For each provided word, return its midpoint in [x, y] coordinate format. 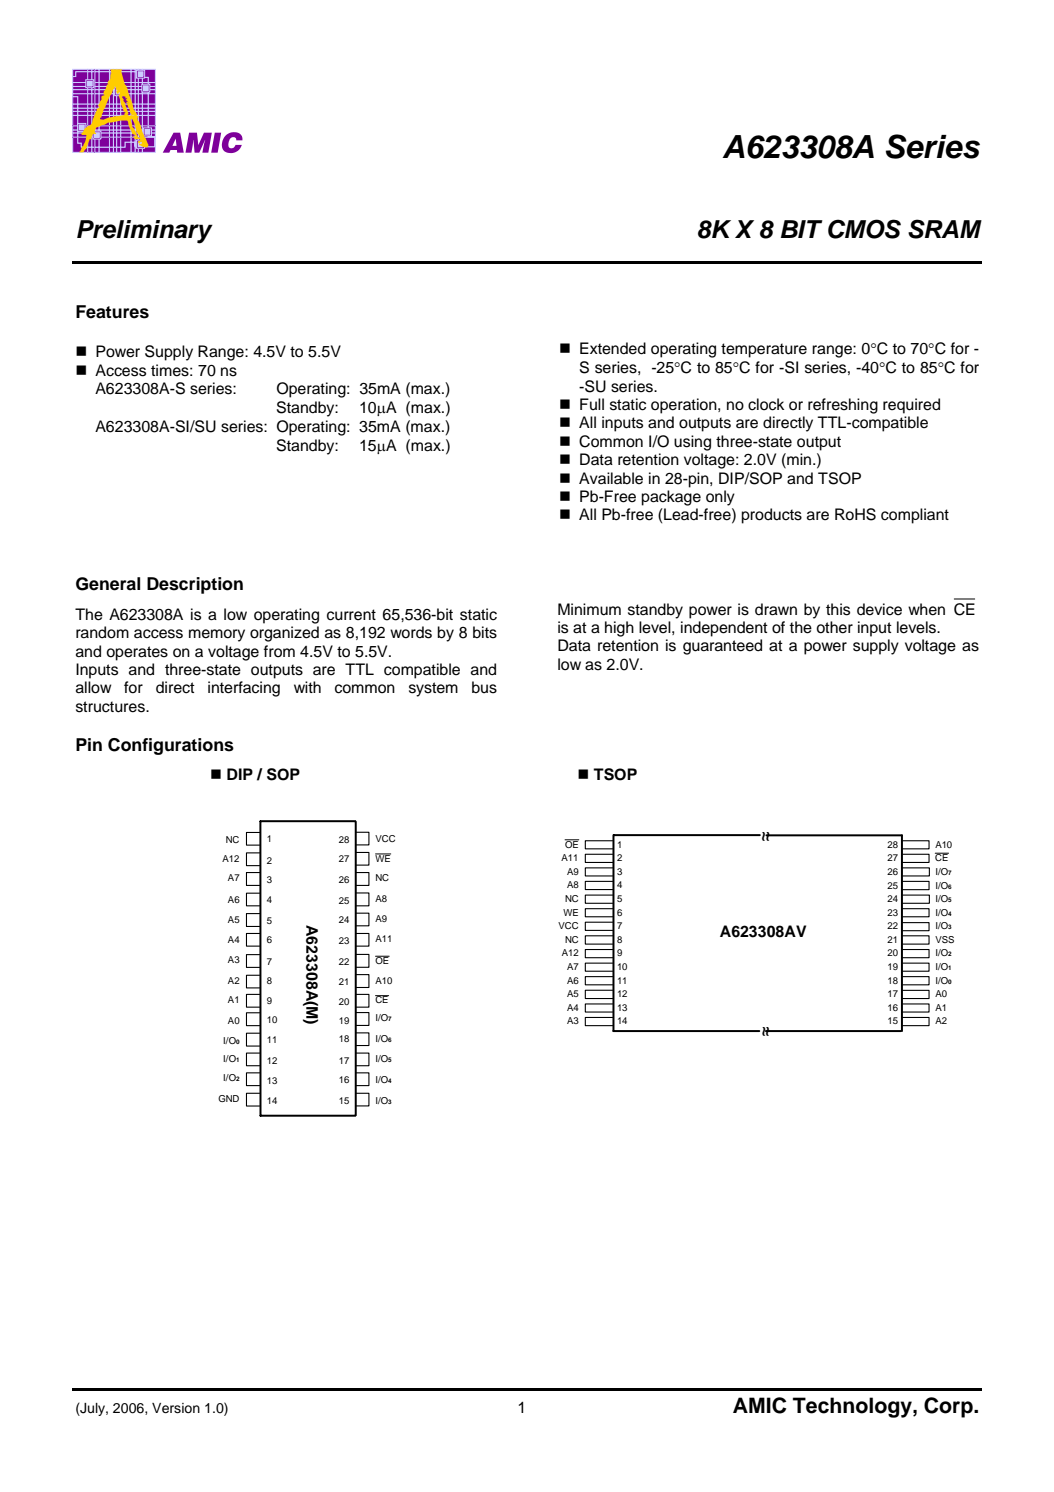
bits [485, 632]
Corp [949, 1407]
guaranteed [722, 647]
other [834, 627]
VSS [944, 939]
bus [484, 687]
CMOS [864, 229]
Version [176, 1408]
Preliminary [145, 232]
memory [217, 635]
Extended [613, 348]
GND [228, 1098]
